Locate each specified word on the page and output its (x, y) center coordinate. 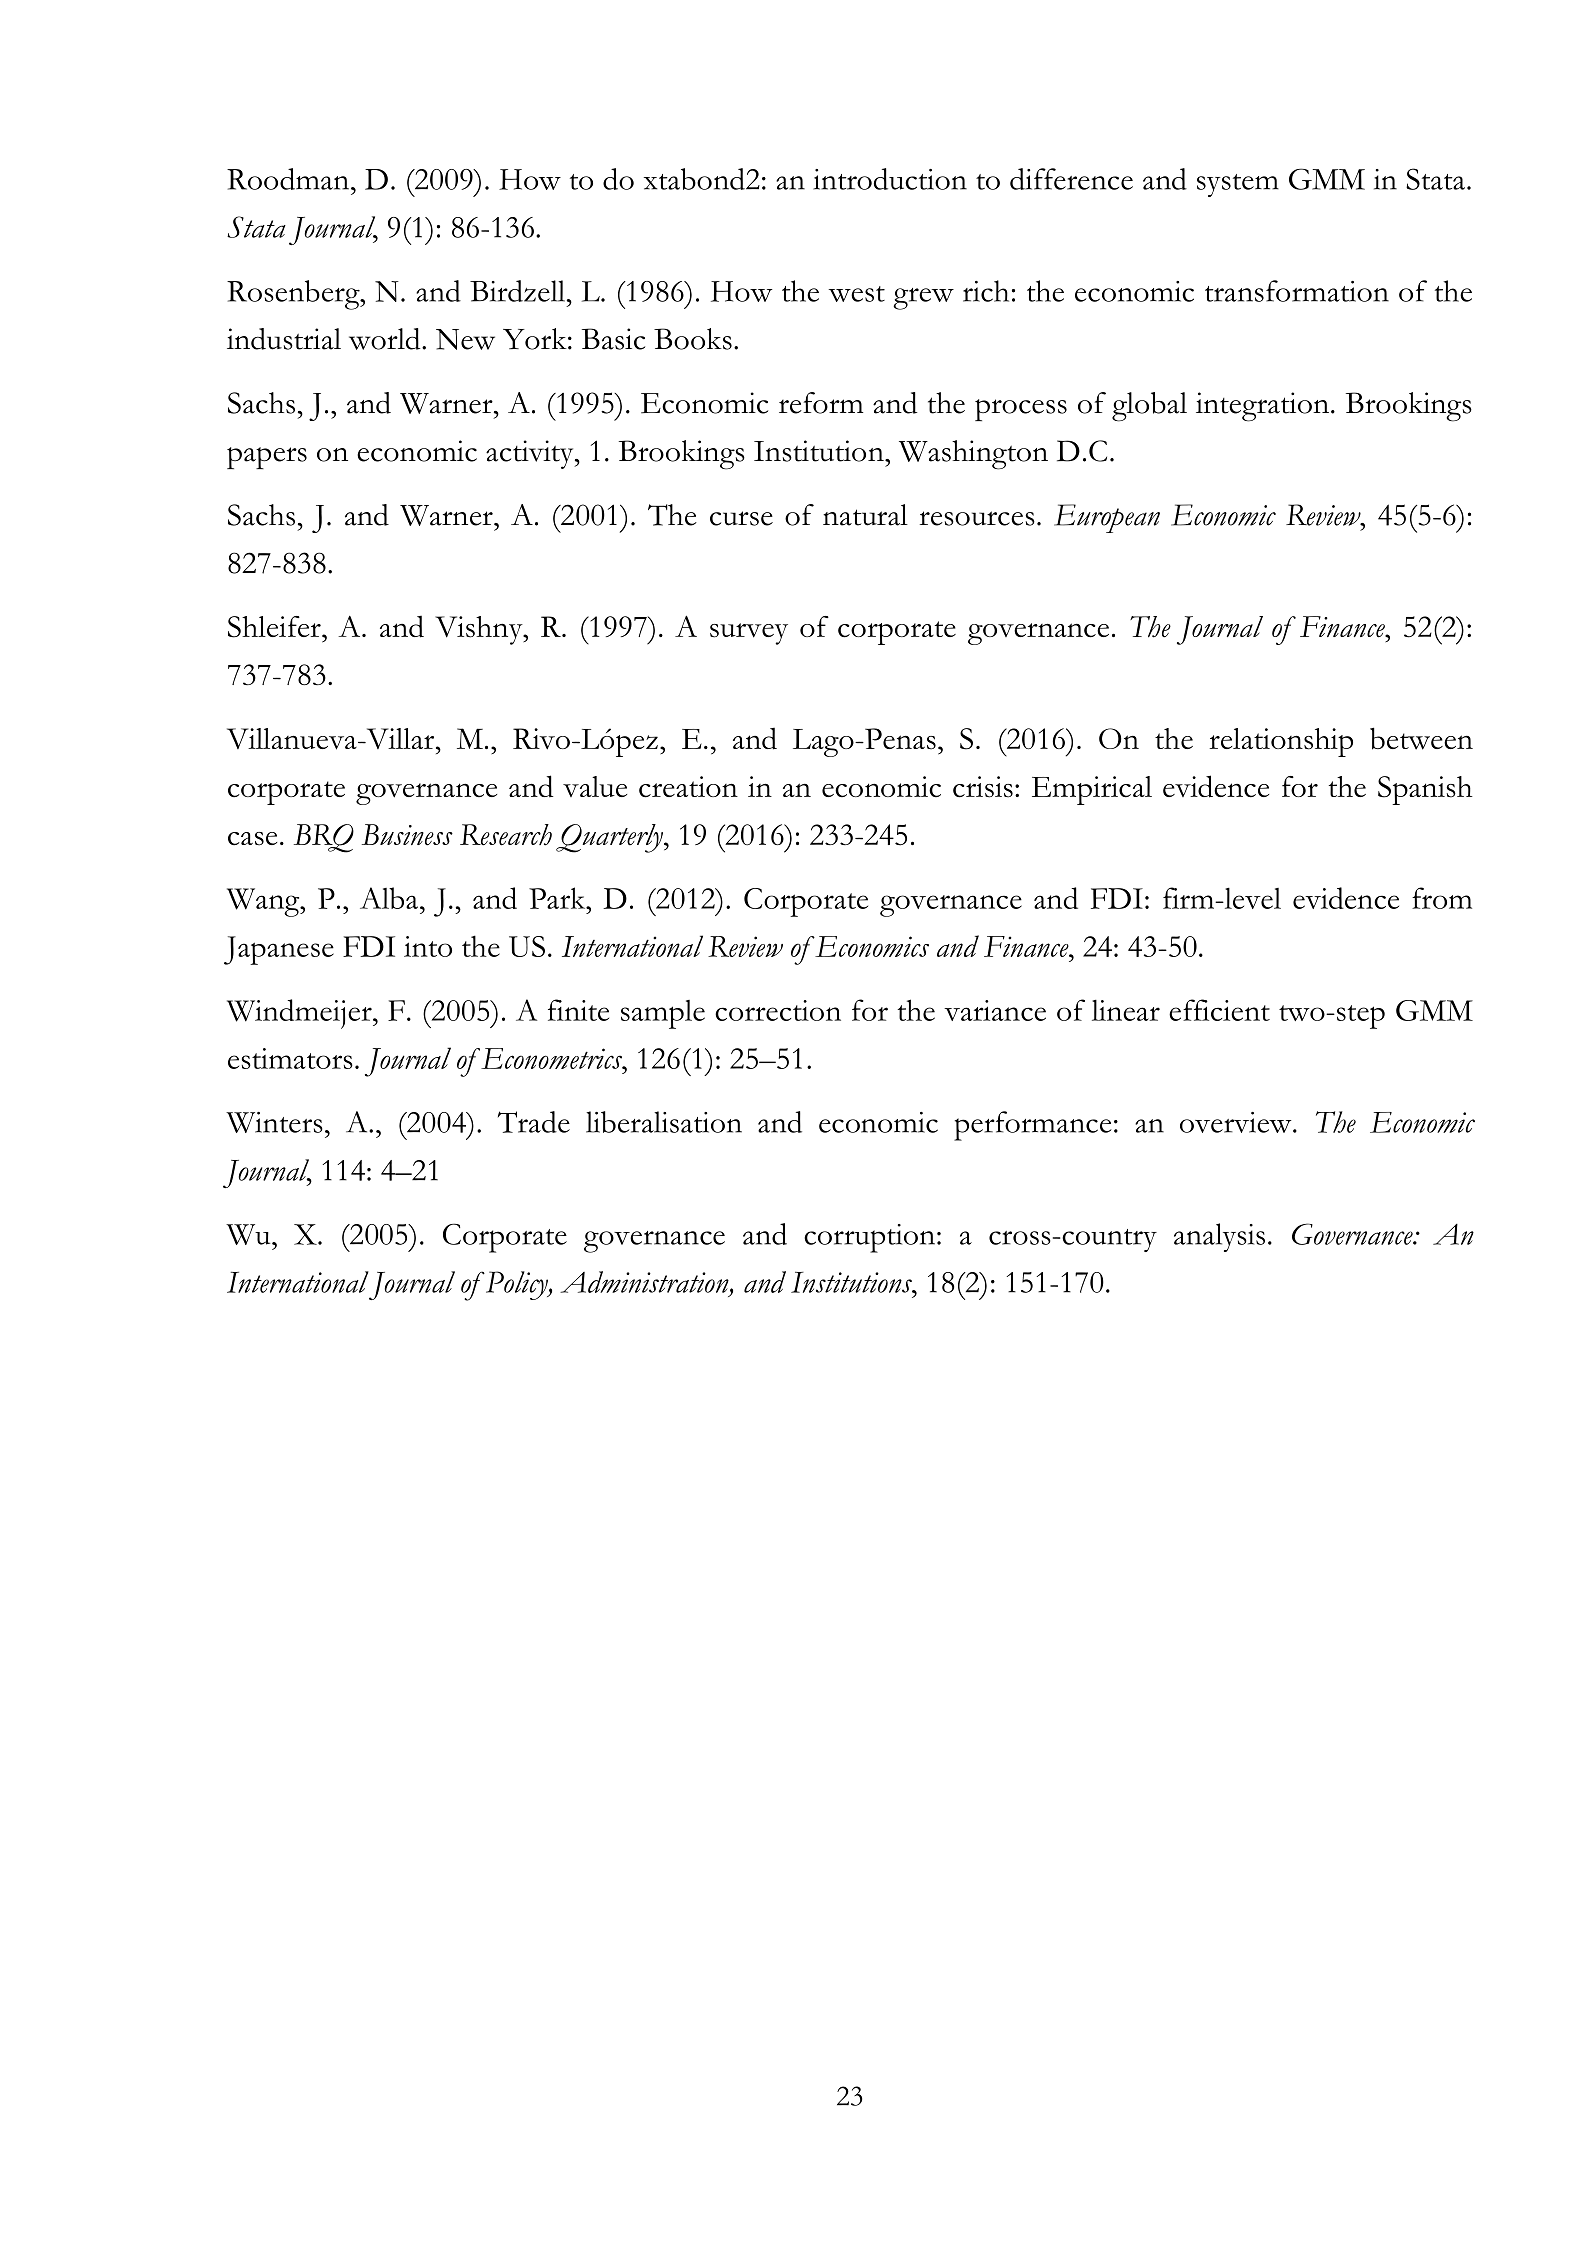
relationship (1281, 742)
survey (749, 634)
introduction (890, 179)
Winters (274, 1122)
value (595, 786)
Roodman (289, 179)
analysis (1219, 1237)
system (1238, 185)
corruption (871, 1238)
